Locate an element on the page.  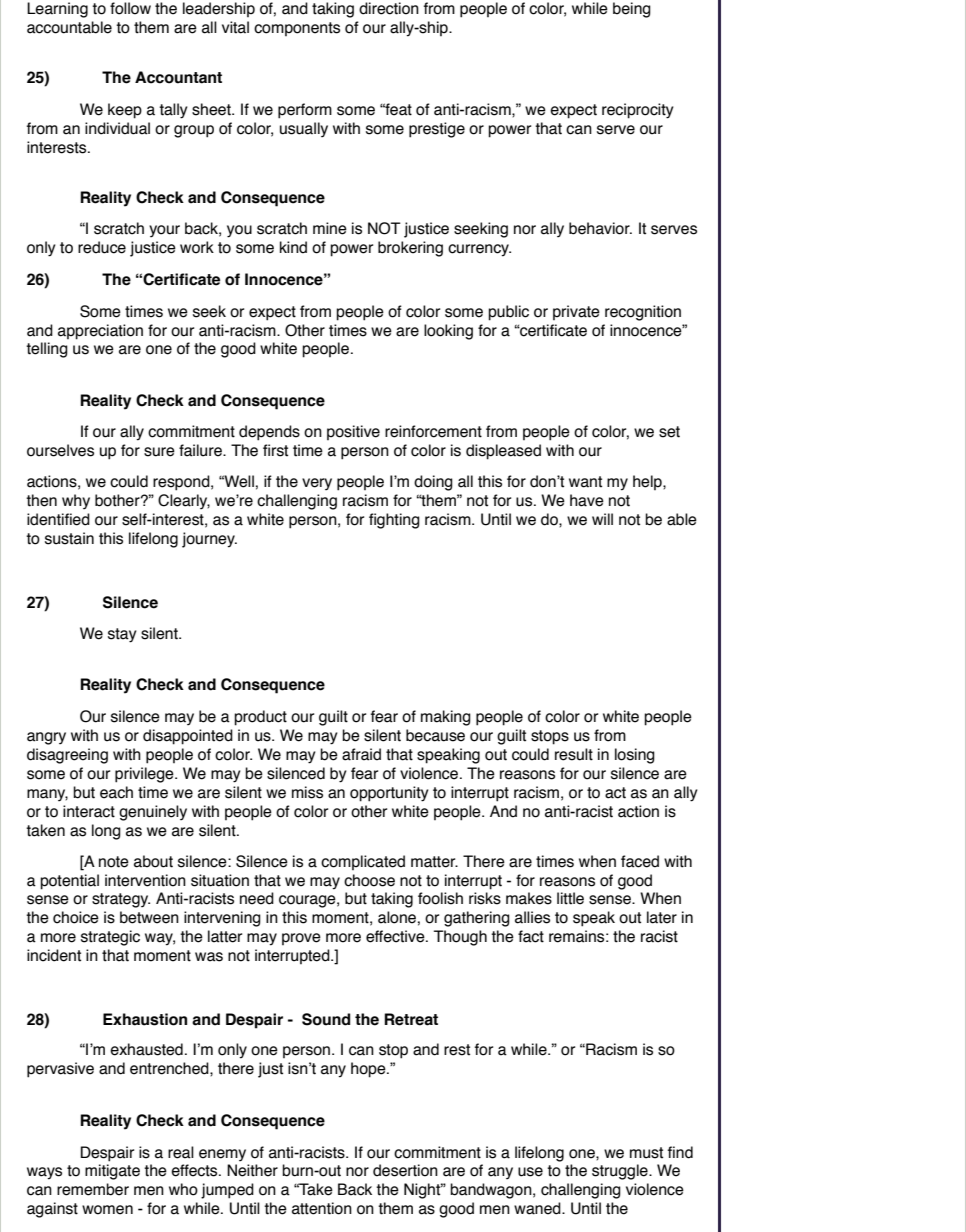
positive is located at coordinates (353, 432).
